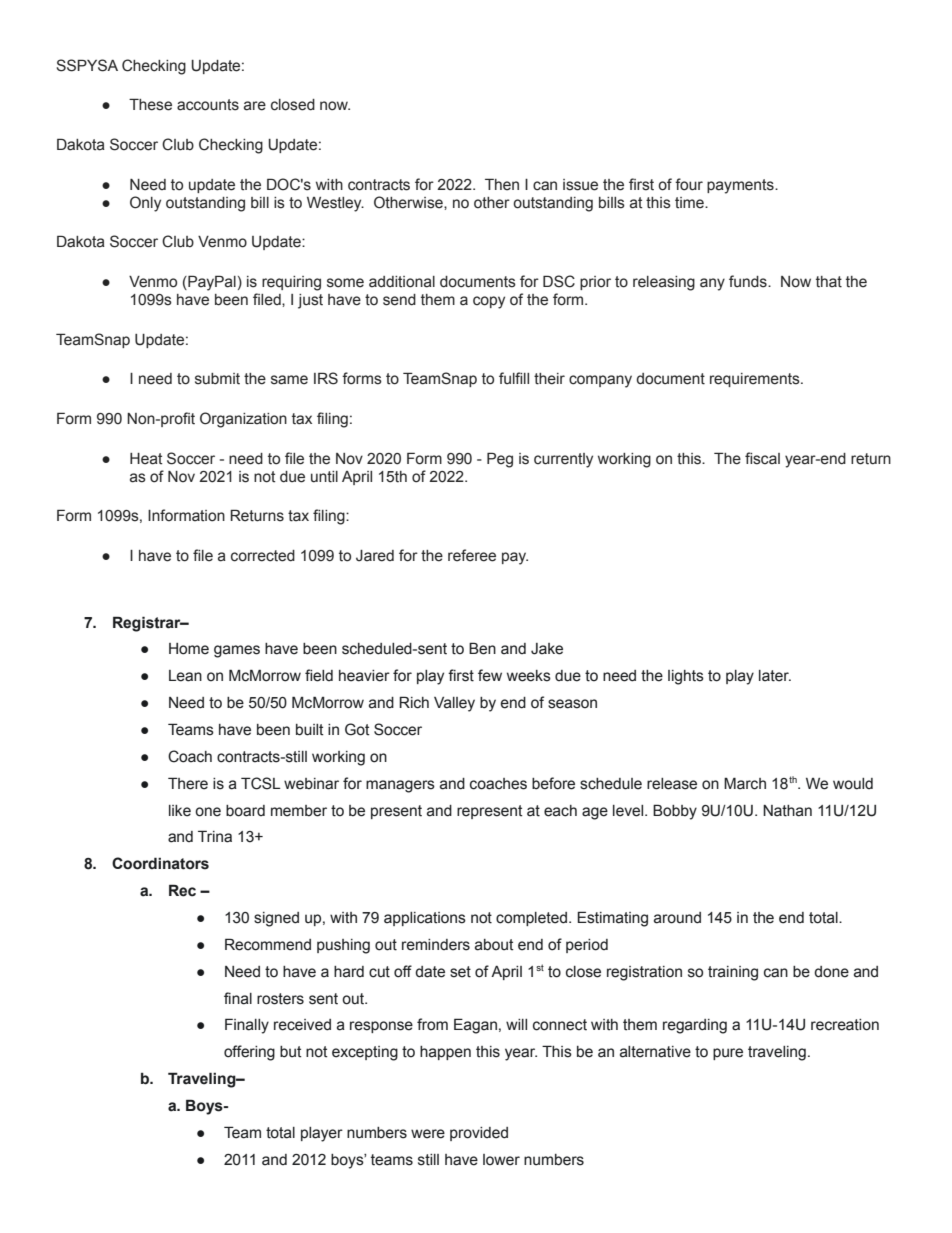  I want to click on pure, so click(728, 1054).
